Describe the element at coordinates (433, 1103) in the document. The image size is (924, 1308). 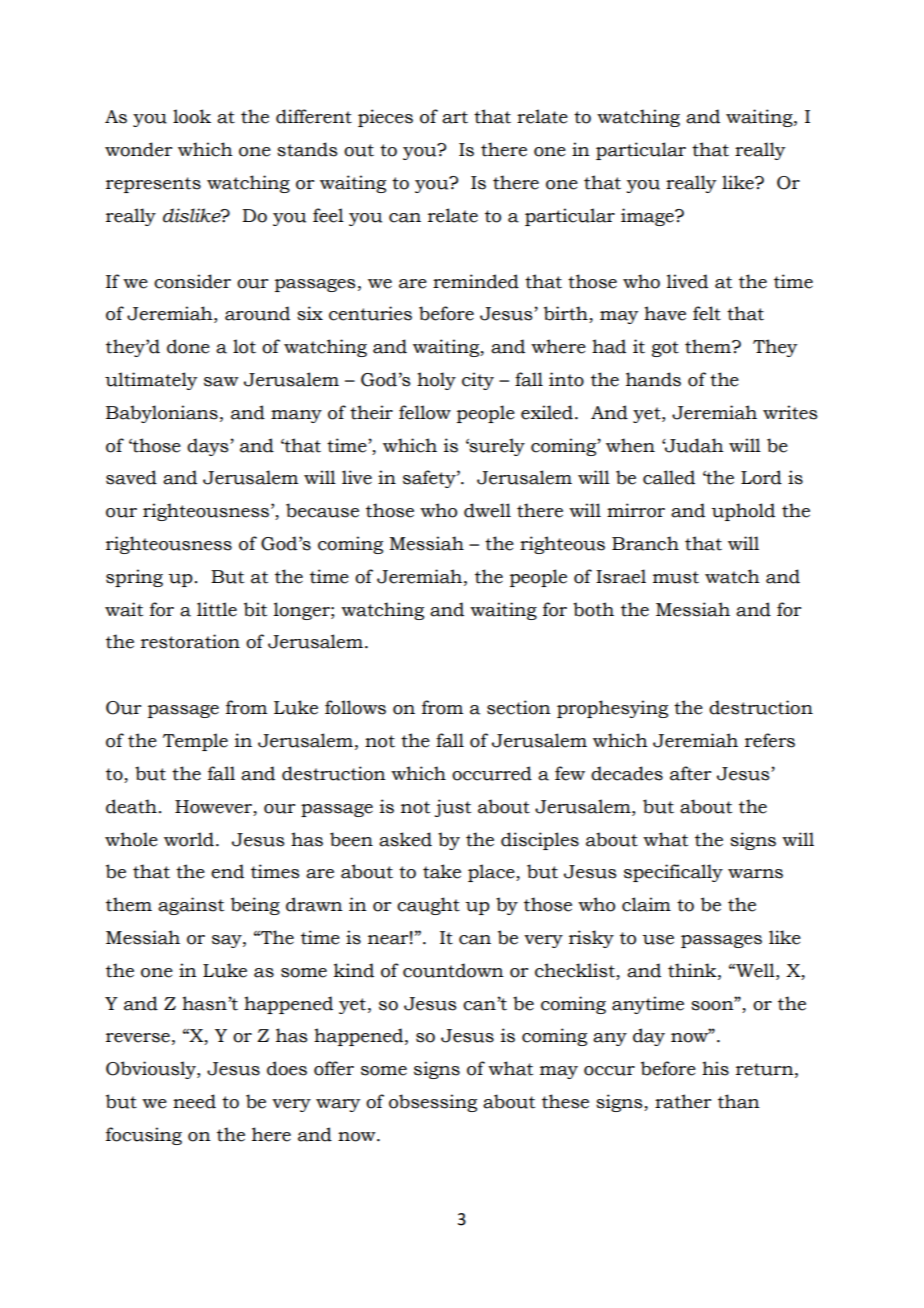
I see `obsessing` at that location.
